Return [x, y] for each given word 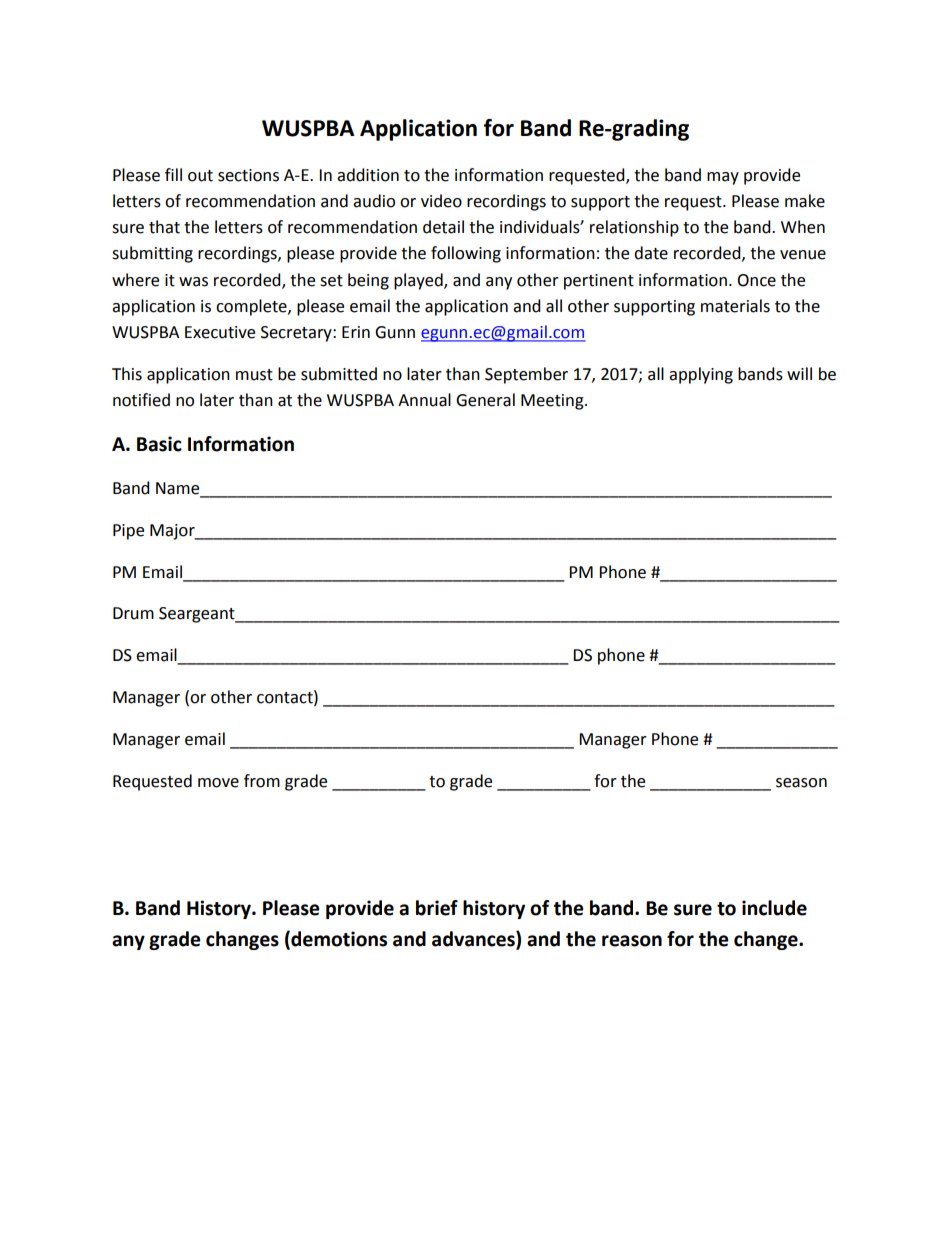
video [441, 201]
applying [701, 375]
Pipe [128, 532]
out [200, 176]
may [723, 178]
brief [437, 908]
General [485, 400]
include [774, 908]
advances [474, 939]
